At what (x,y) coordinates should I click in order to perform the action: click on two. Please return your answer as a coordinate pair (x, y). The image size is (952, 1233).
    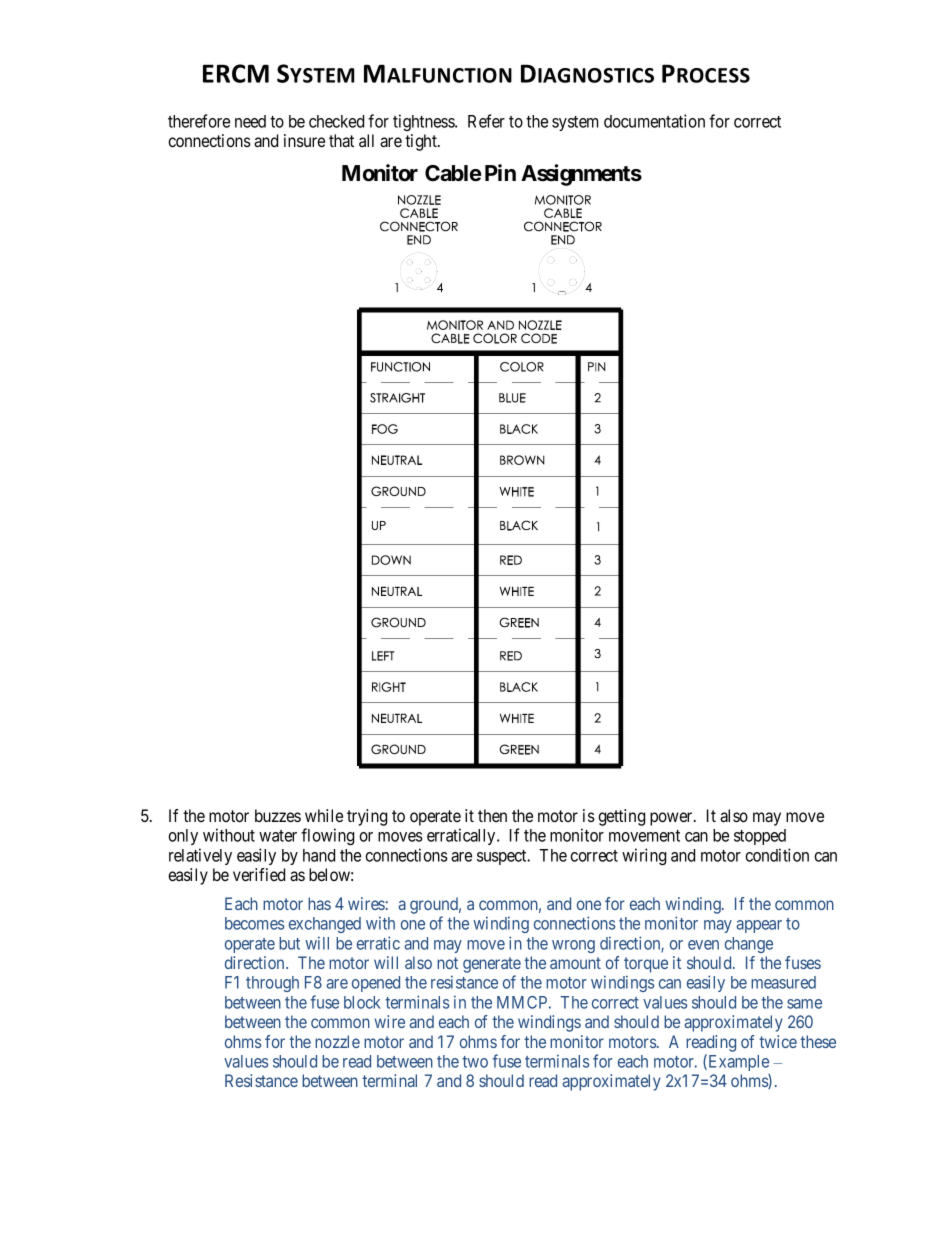
    Looking at the image, I should click on (475, 1062).
